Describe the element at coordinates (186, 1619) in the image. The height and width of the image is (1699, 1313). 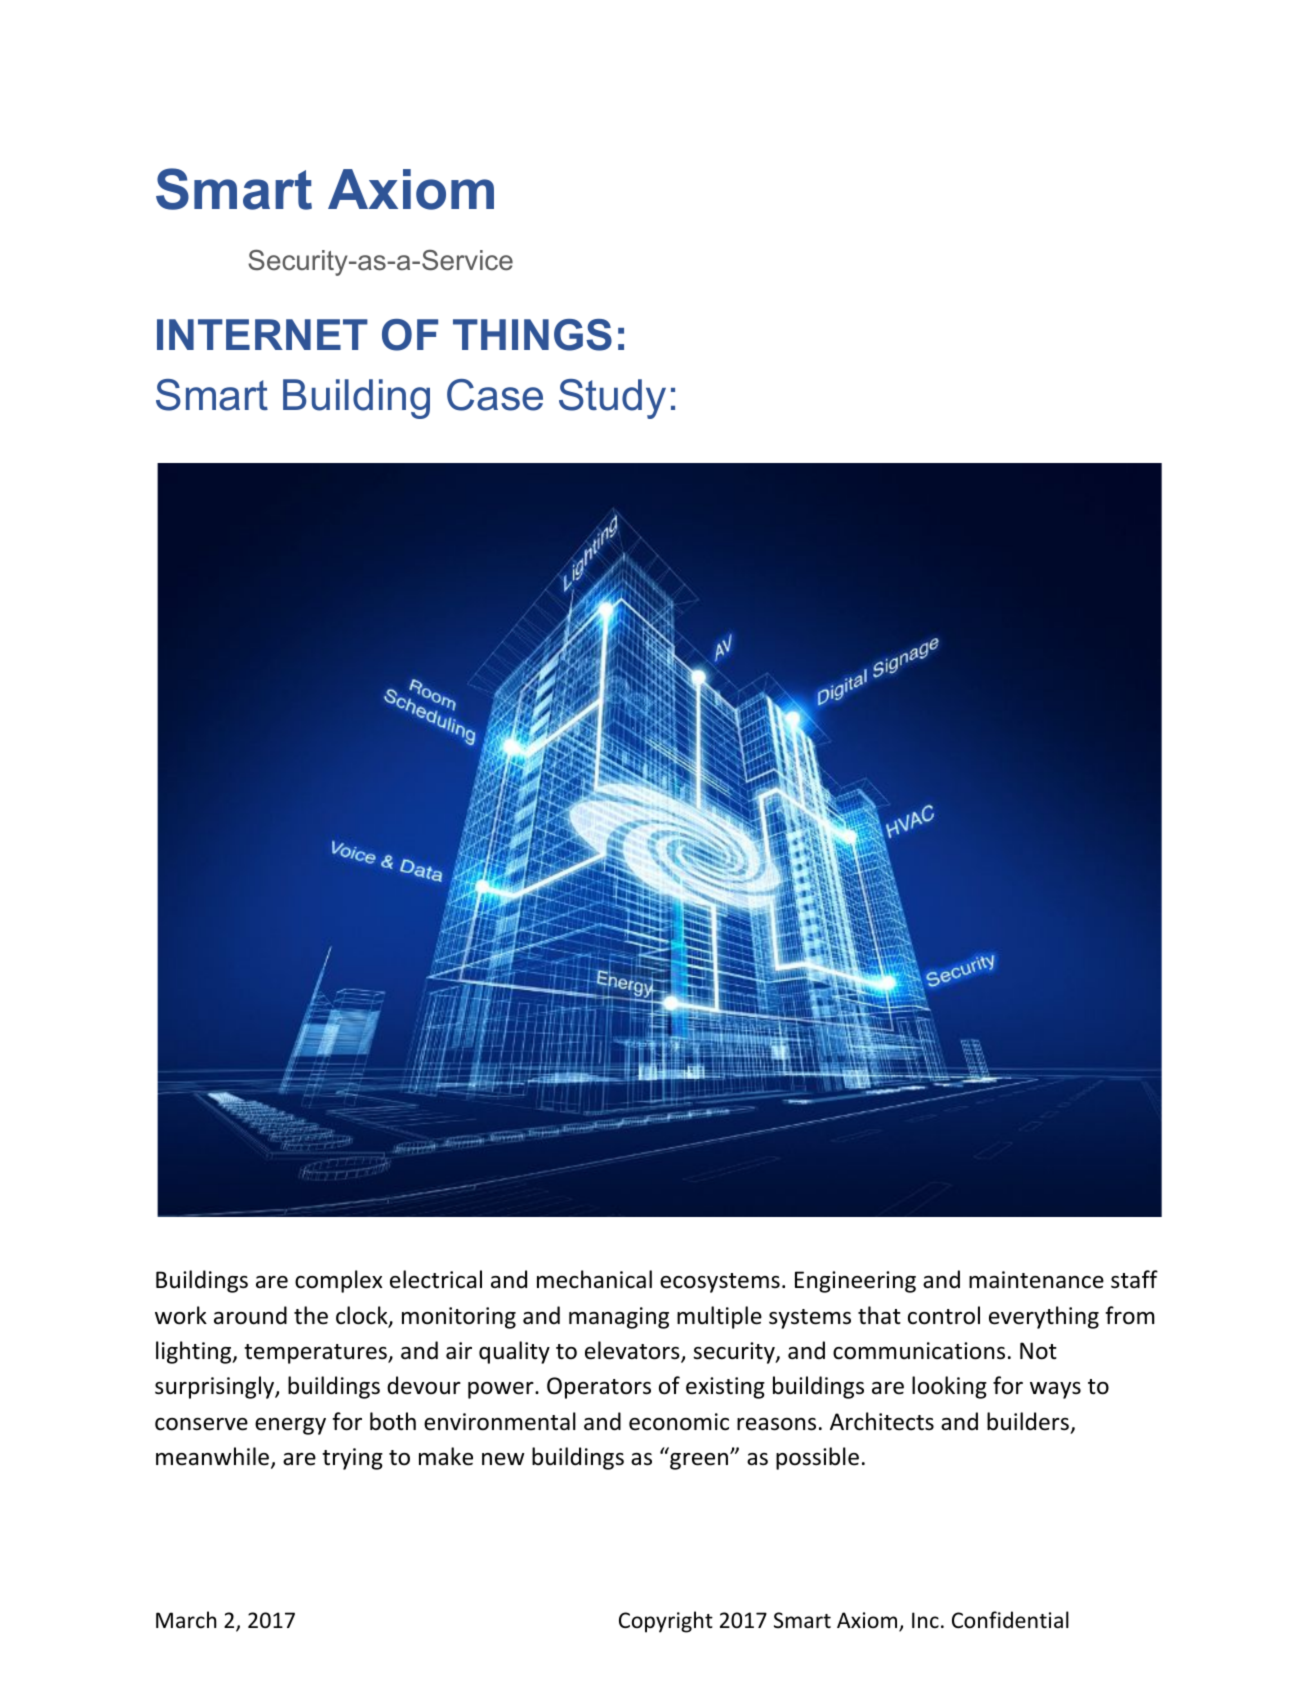
I see `March` at that location.
